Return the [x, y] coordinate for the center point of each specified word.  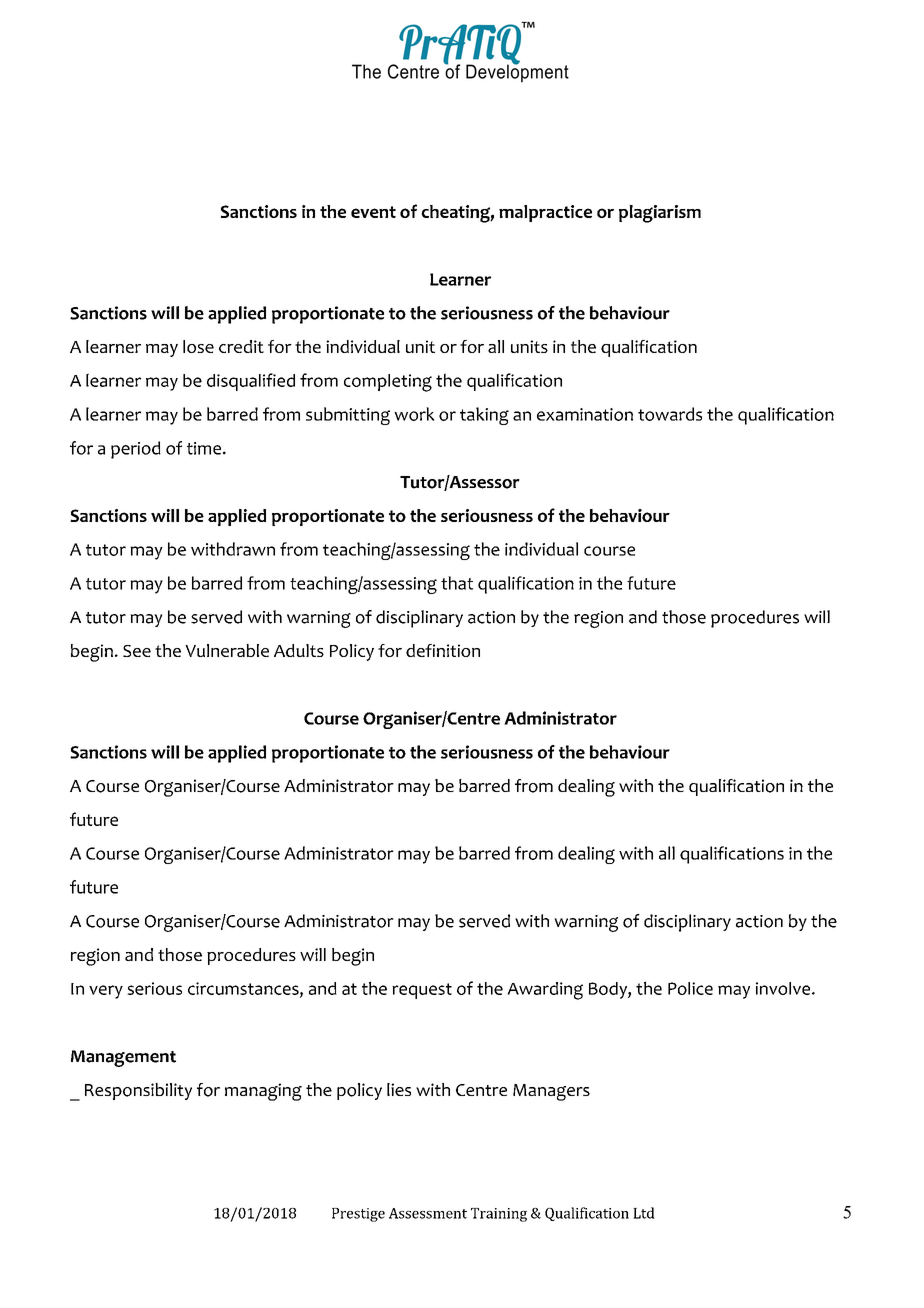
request [422, 991]
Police [690, 988]
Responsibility [138, 1091]
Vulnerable [227, 650]
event [373, 212]
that [457, 583]
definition [443, 650]
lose [198, 346]
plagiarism [660, 214]
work [414, 414]
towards [670, 414]
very [106, 992]
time [204, 448]
